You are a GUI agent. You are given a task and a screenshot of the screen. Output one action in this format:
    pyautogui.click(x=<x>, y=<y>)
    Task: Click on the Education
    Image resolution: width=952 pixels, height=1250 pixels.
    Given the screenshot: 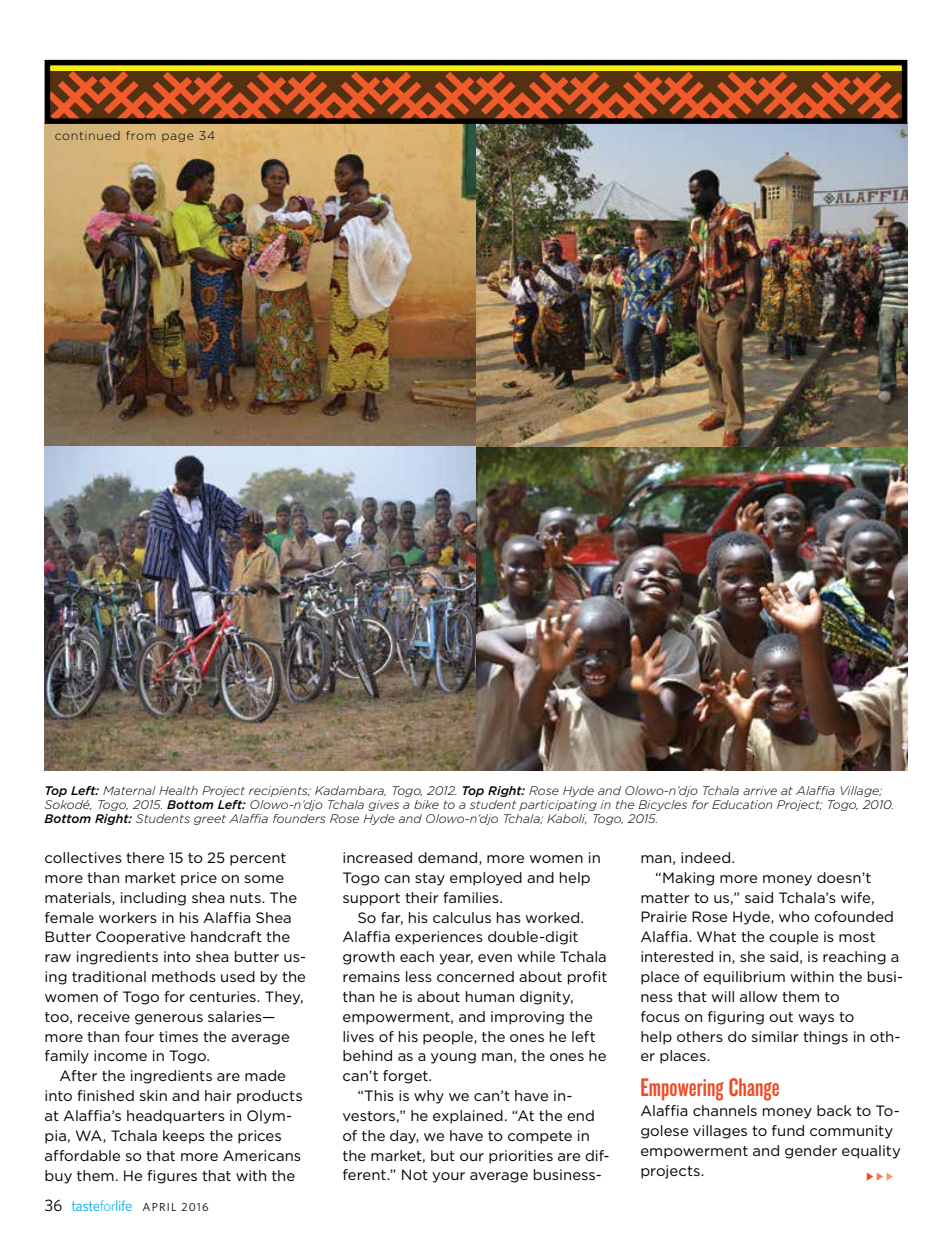 What is the action you would take?
    pyautogui.click(x=742, y=804)
